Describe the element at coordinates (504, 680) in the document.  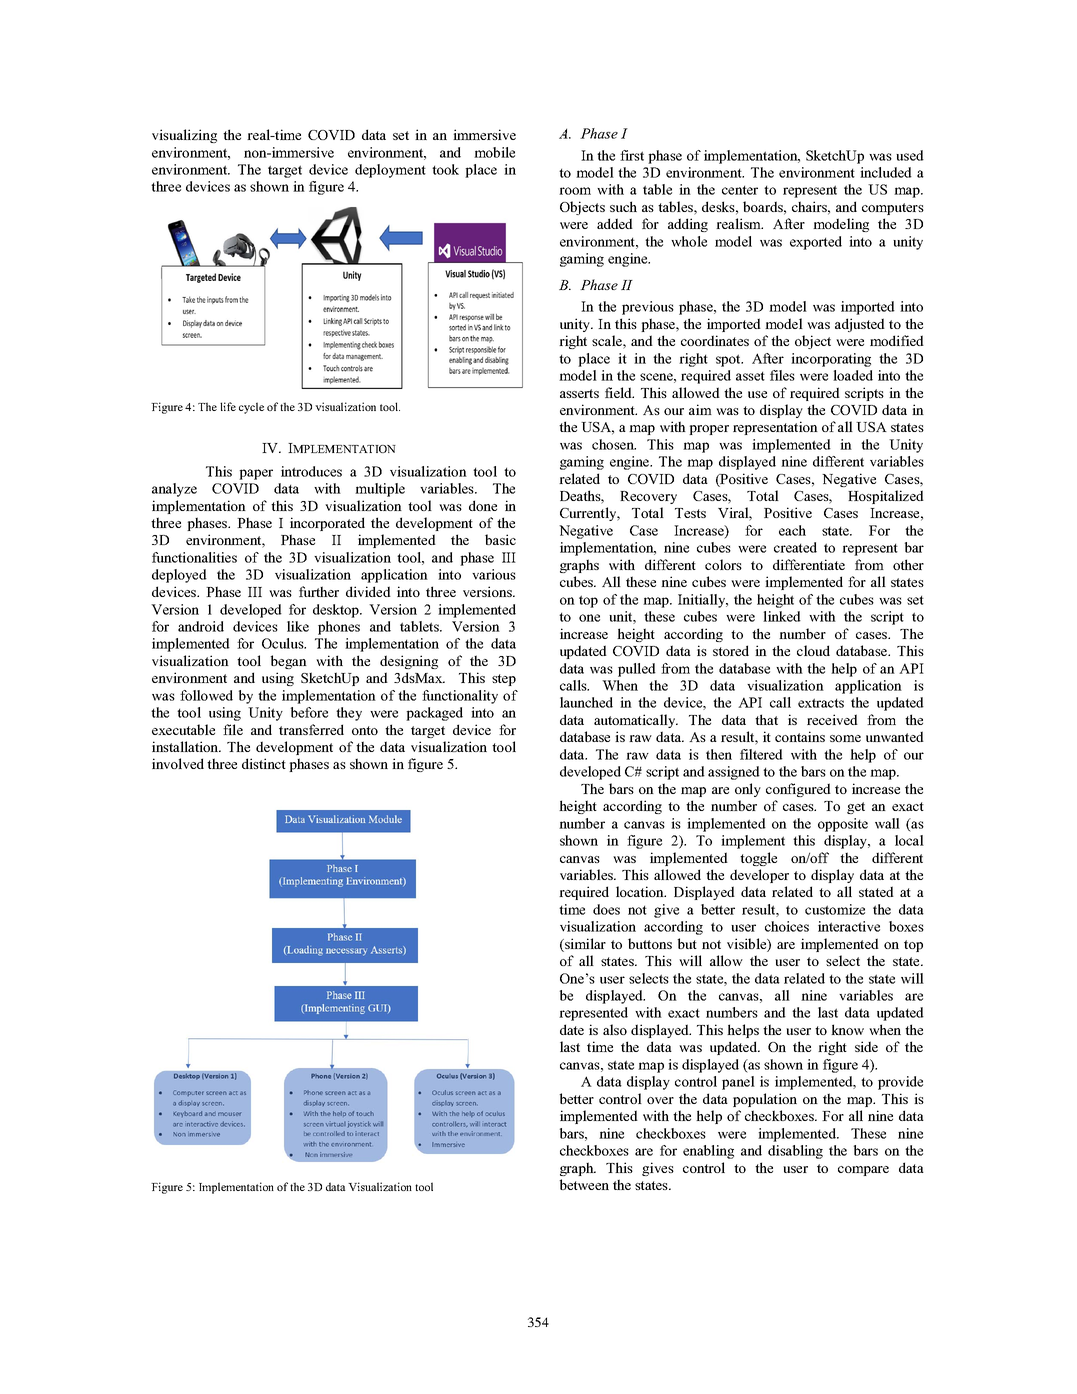
I see `step` at that location.
